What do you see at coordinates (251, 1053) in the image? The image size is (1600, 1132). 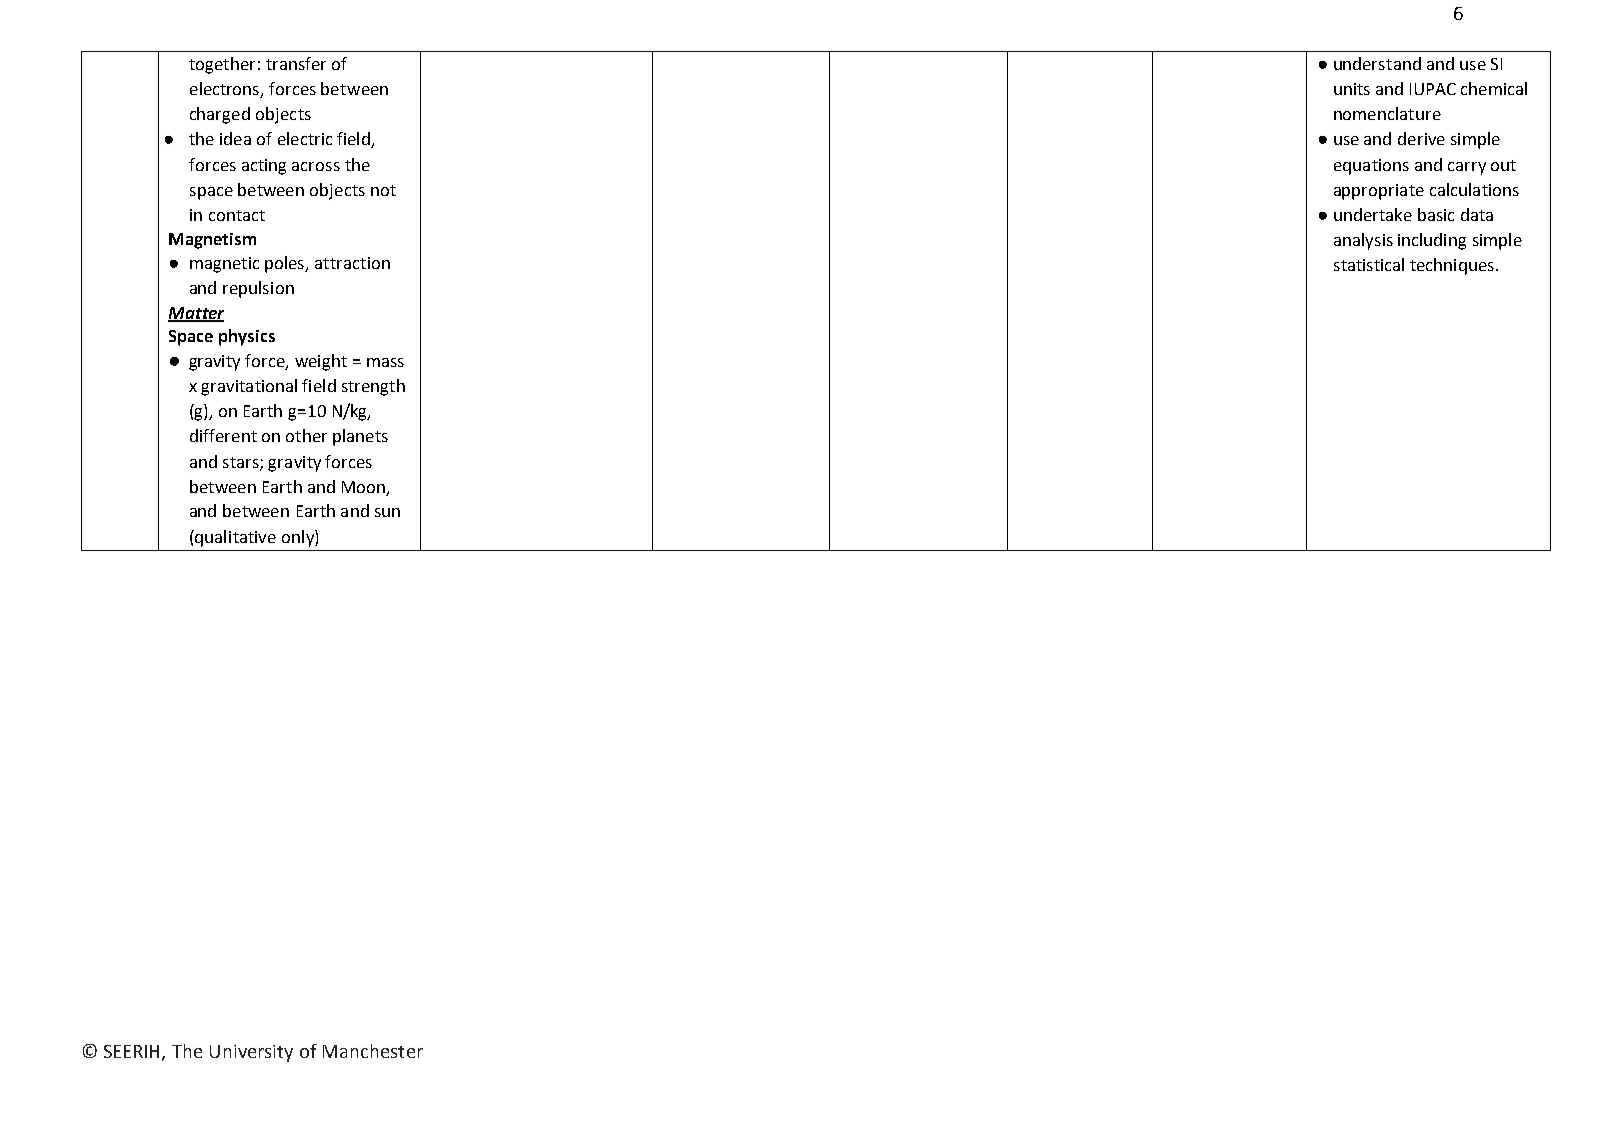 I see `University` at bounding box center [251, 1053].
